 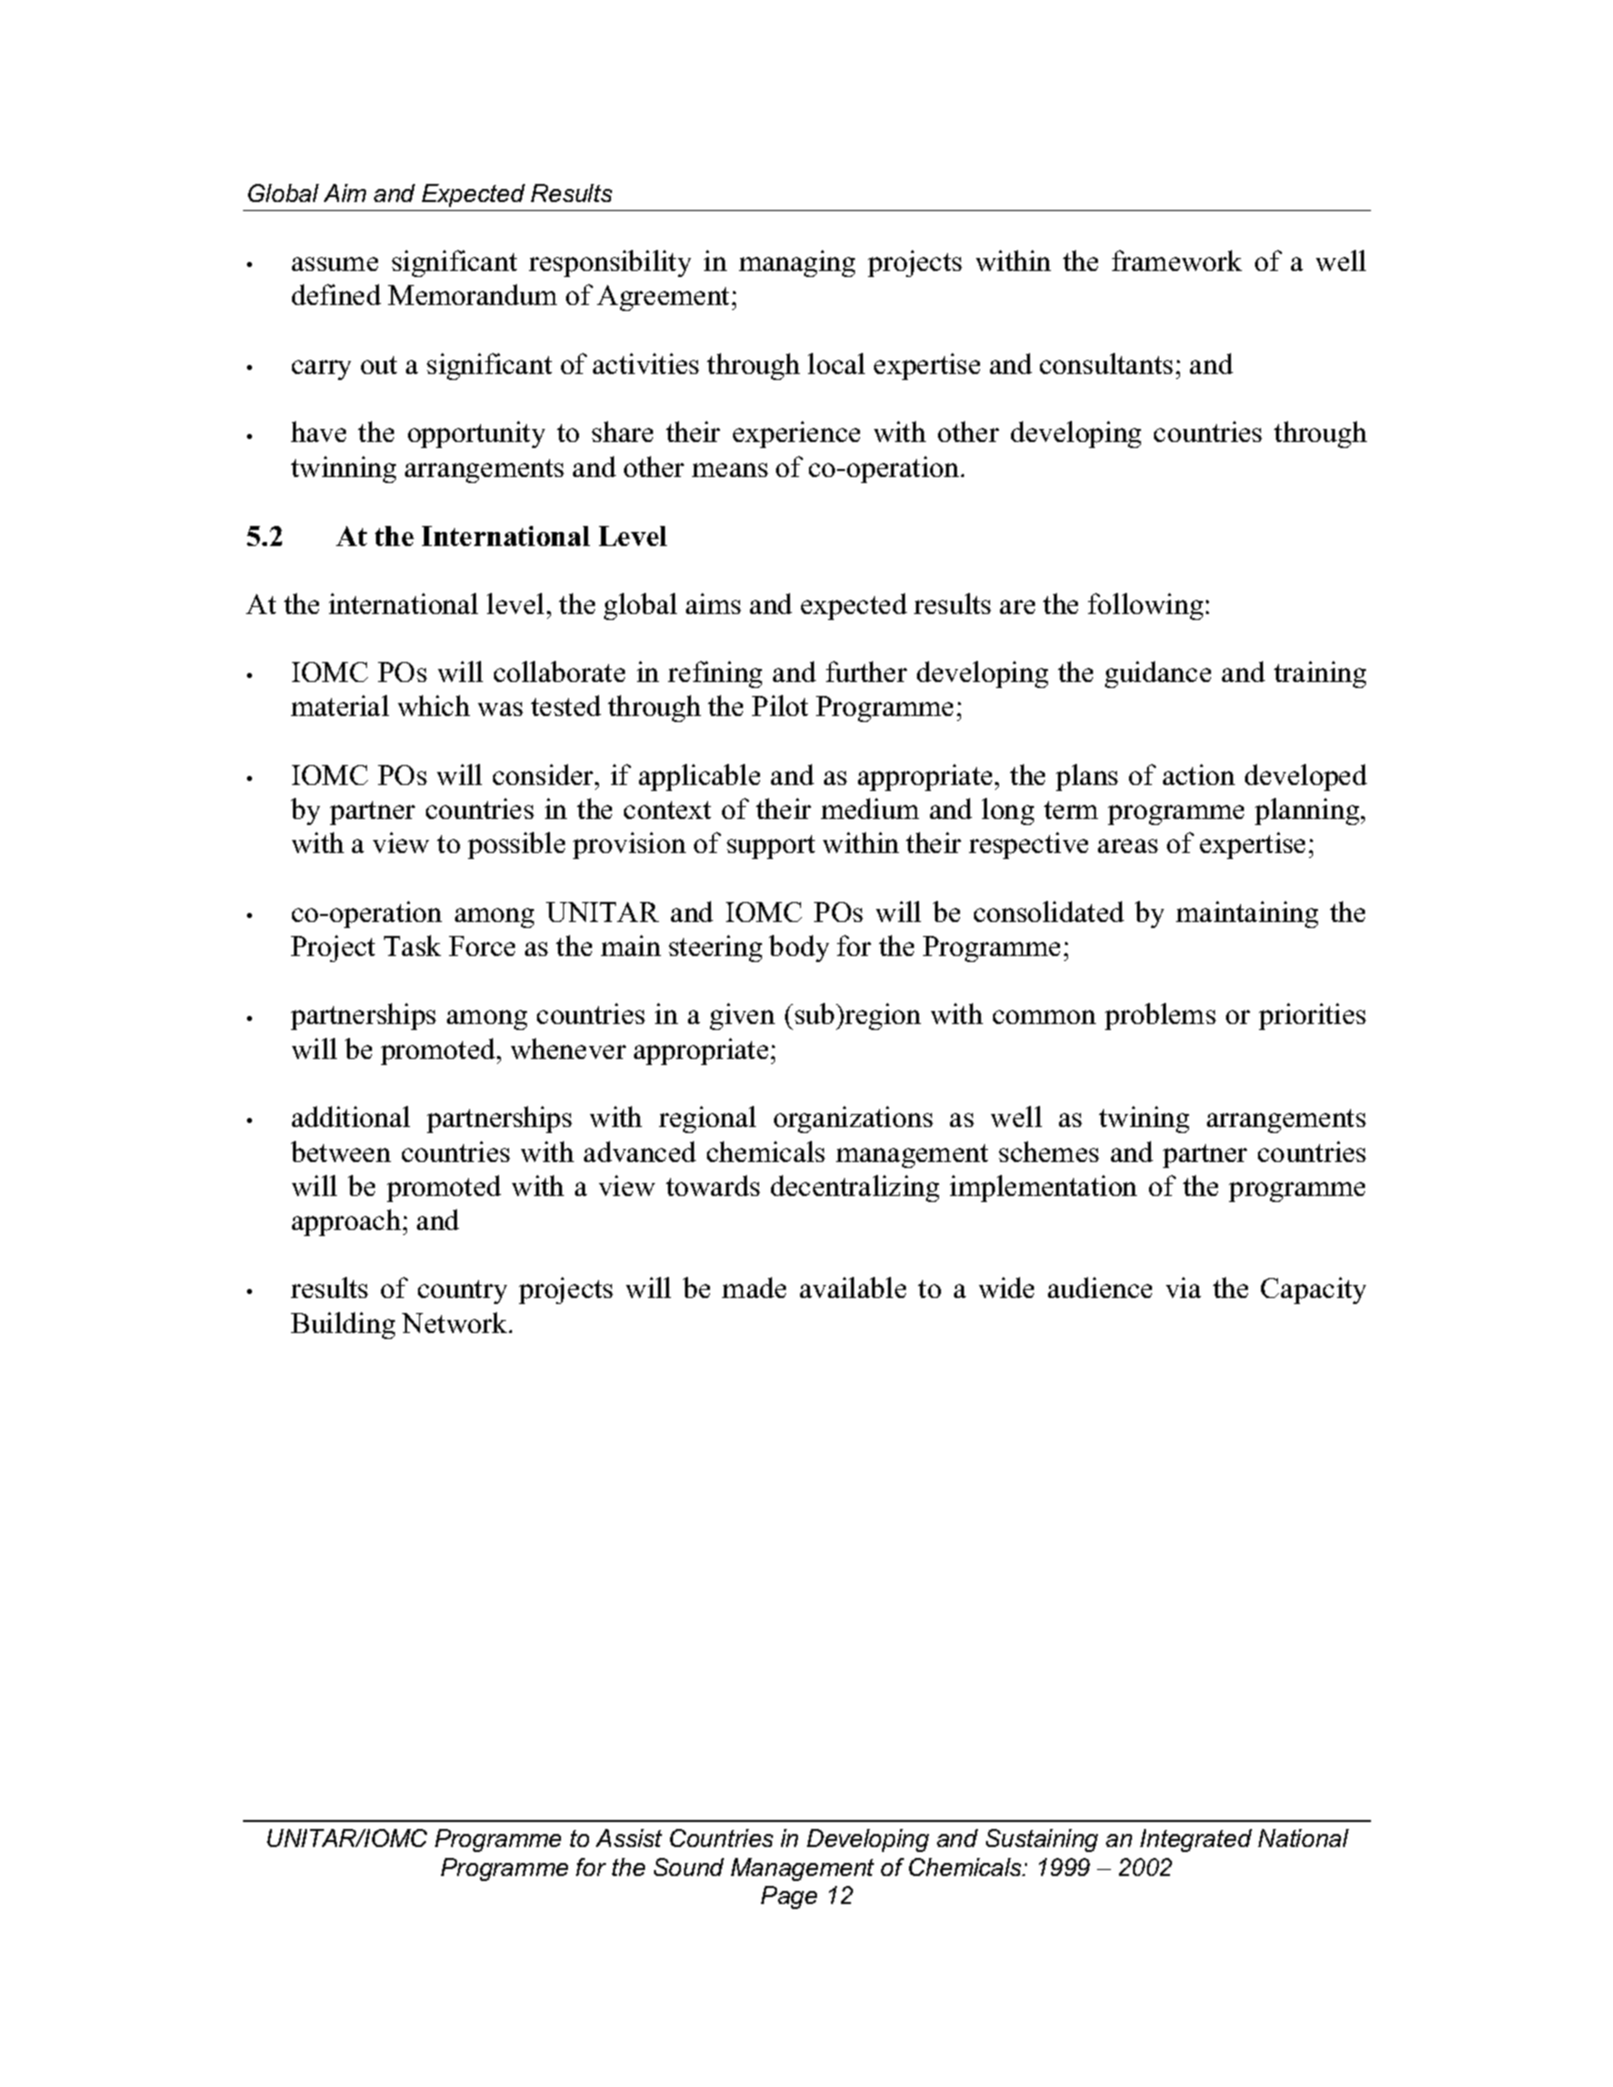 What do you see at coordinates (797, 263) in the screenshot?
I see `managing` at bounding box center [797, 263].
